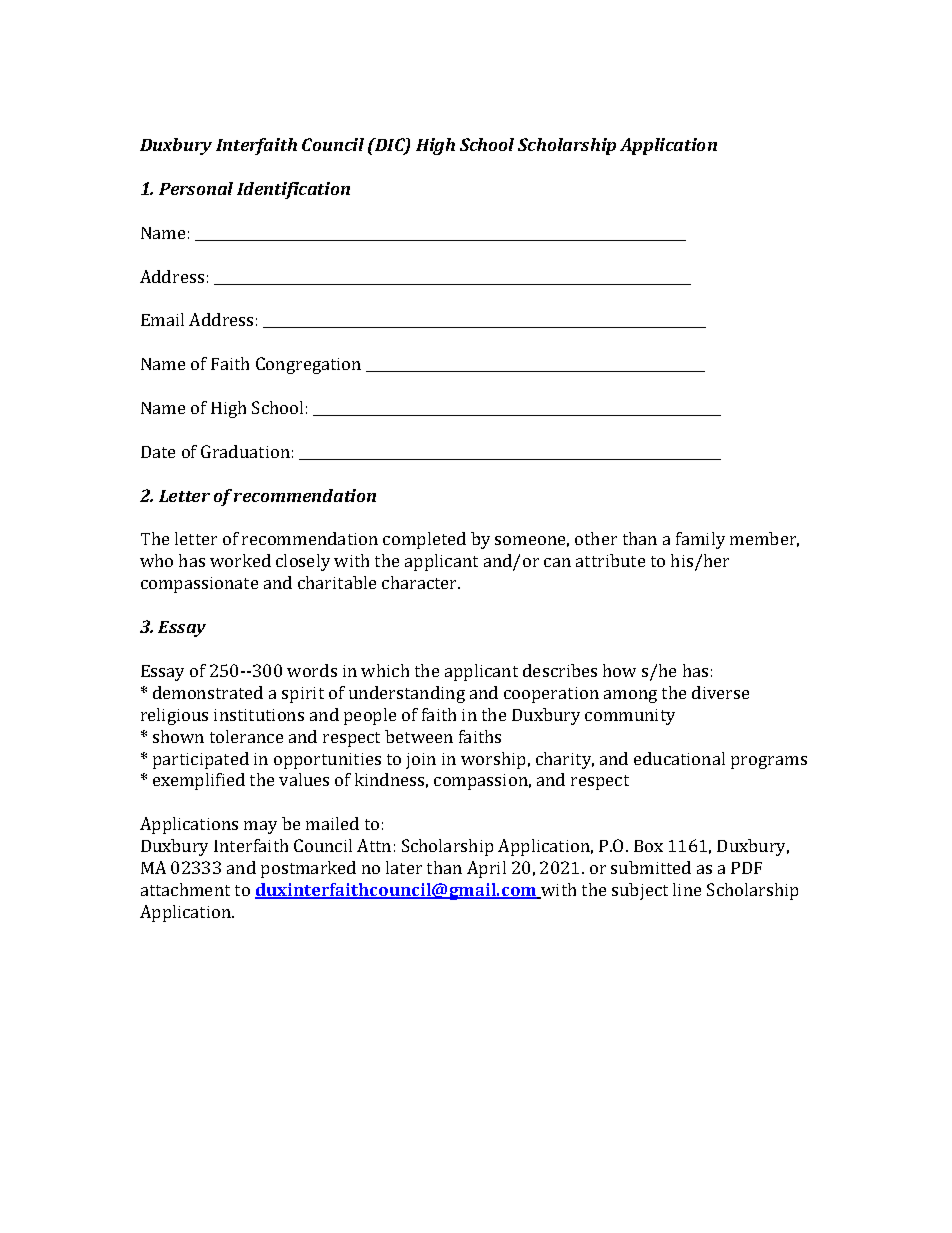  Describe the element at coordinates (424, 540) in the page. I see `completed` at that location.
